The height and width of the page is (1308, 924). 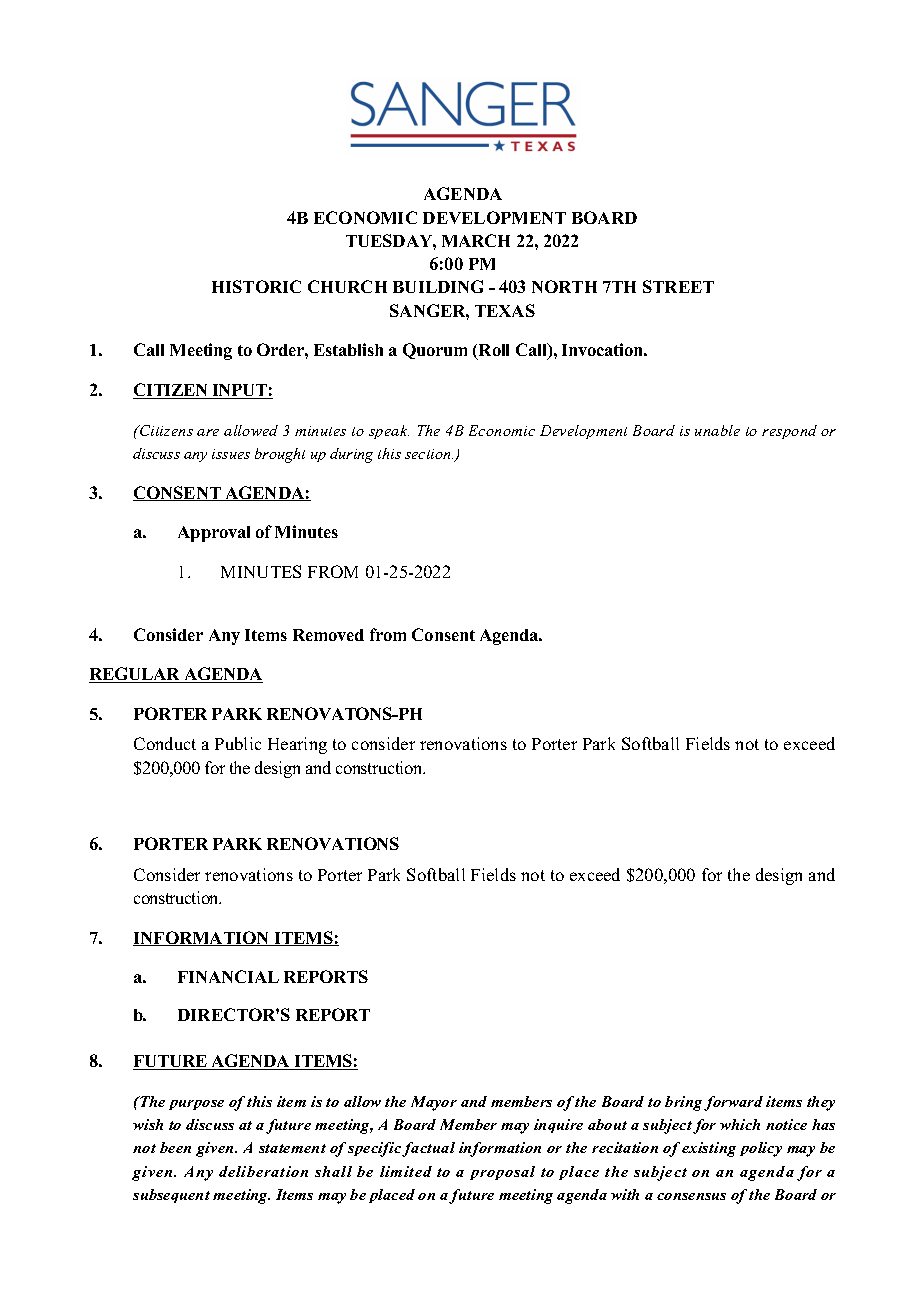 I want to click on respond, so click(x=789, y=432).
